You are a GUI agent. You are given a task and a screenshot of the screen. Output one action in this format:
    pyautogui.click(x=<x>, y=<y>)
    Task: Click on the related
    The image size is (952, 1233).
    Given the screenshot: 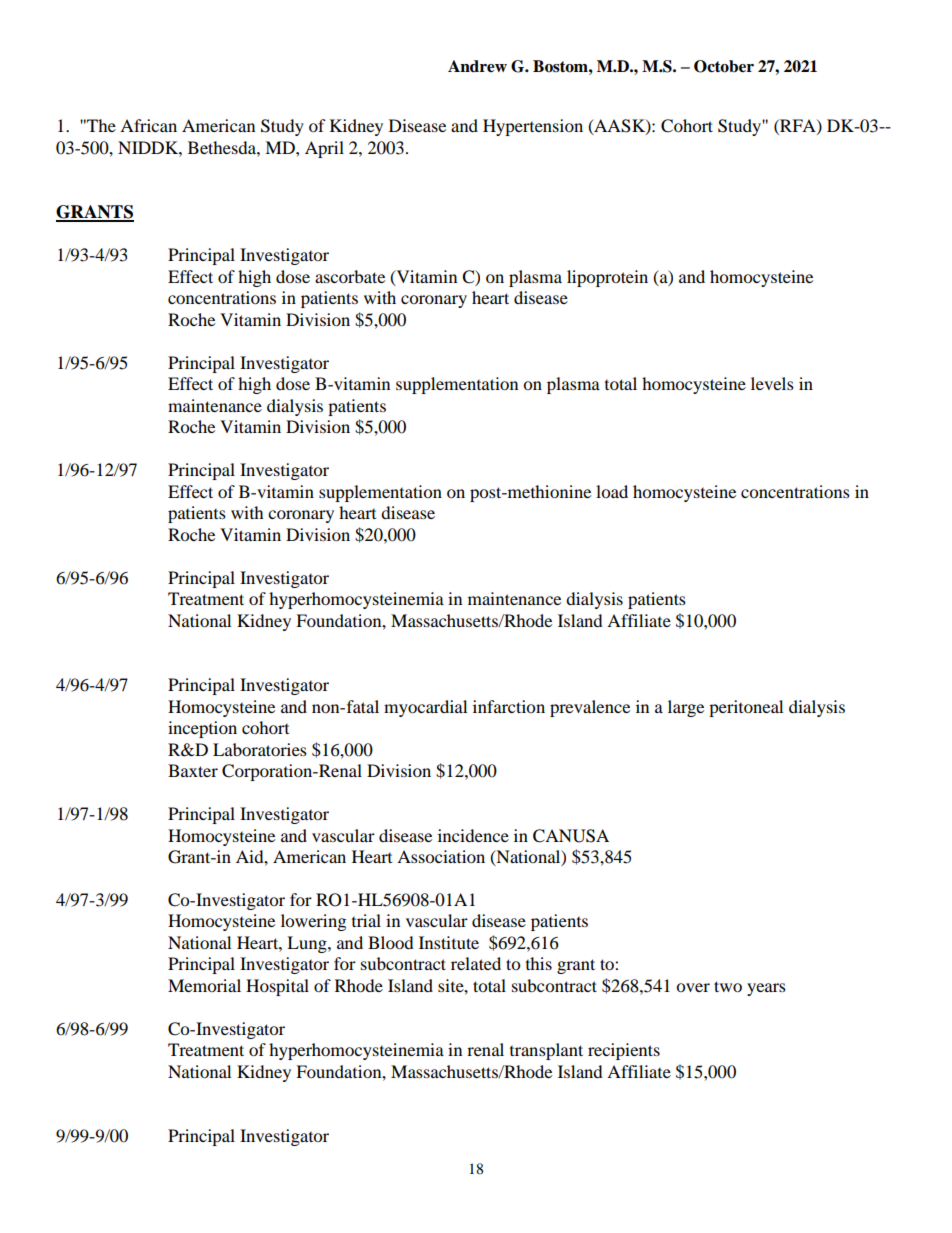 What is the action you would take?
    pyautogui.click(x=476, y=963)
